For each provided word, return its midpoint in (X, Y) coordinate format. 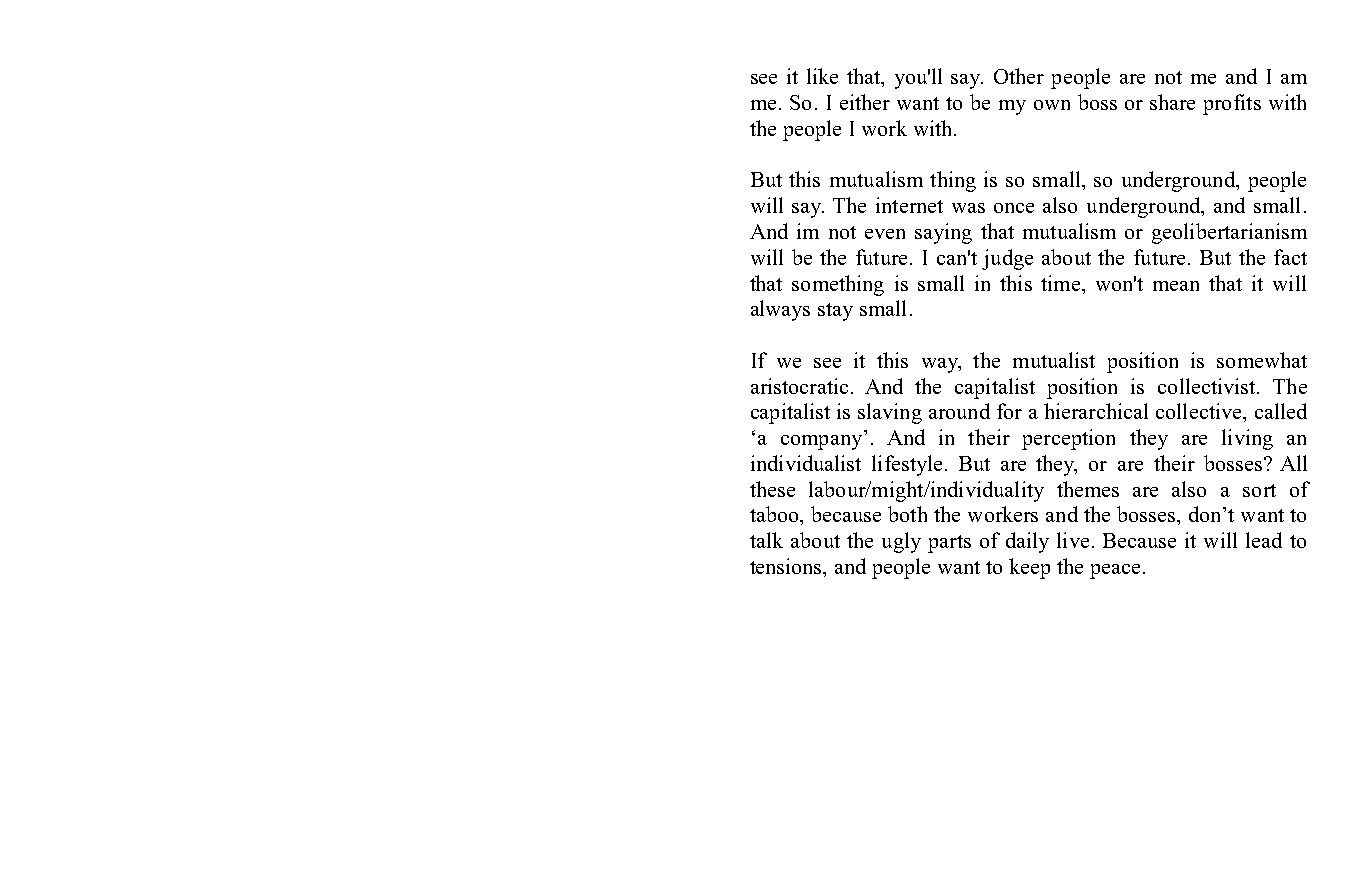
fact (1290, 257)
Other (1019, 76)
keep (1029, 568)
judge (1007, 259)
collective (1200, 411)
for (1009, 411)
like (822, 76)
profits (1232, 104)
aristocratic (799, 386)
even (885, 234)
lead (1264, 540)
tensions (787, 567)
